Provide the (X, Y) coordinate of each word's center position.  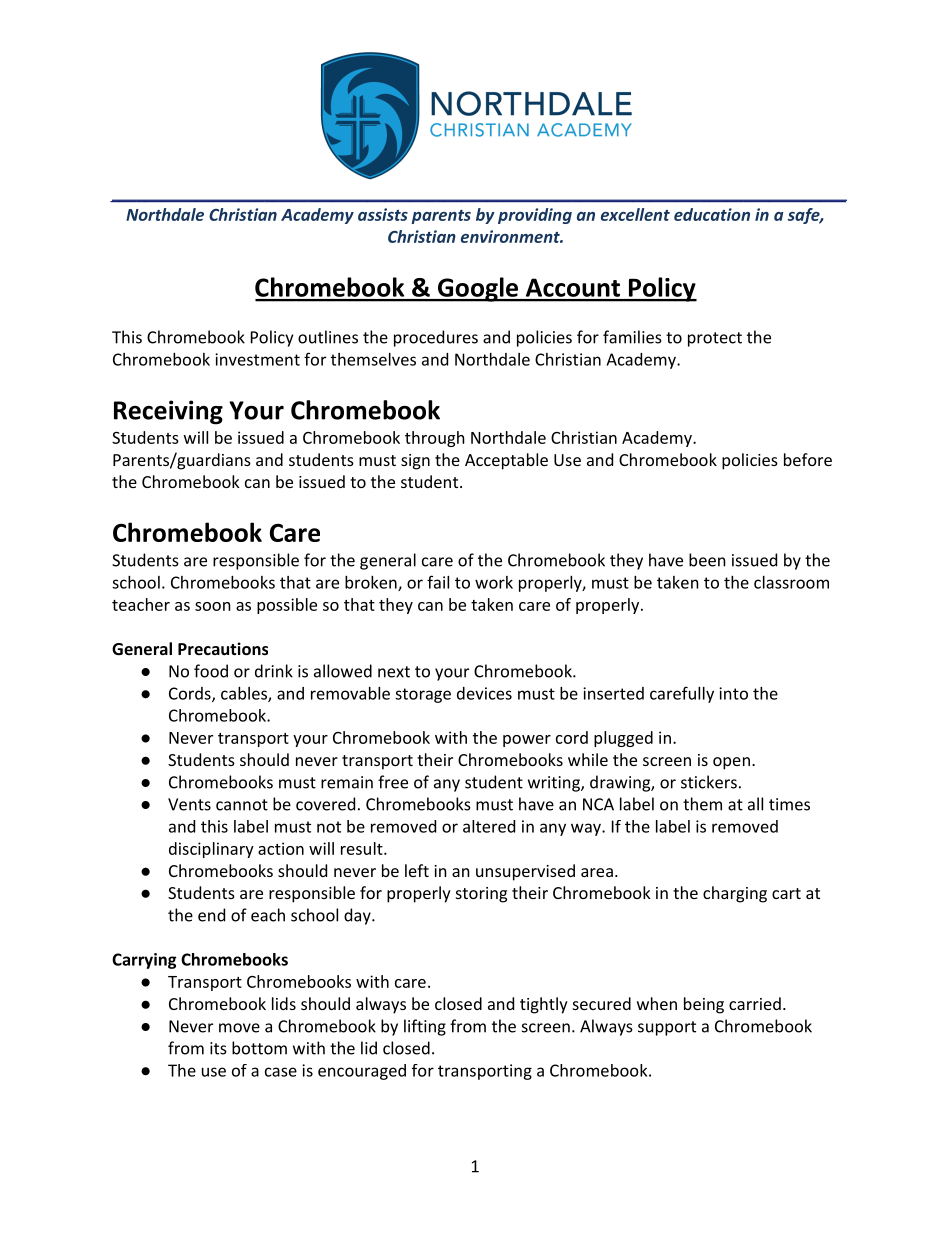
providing (535, 216)
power (527, 741)
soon (213, 606)
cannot (242, 805)
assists (383, 214)
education (712, 214)
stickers (709, 782)
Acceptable (506, 461)
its (218, 1048)
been (707, 560)
